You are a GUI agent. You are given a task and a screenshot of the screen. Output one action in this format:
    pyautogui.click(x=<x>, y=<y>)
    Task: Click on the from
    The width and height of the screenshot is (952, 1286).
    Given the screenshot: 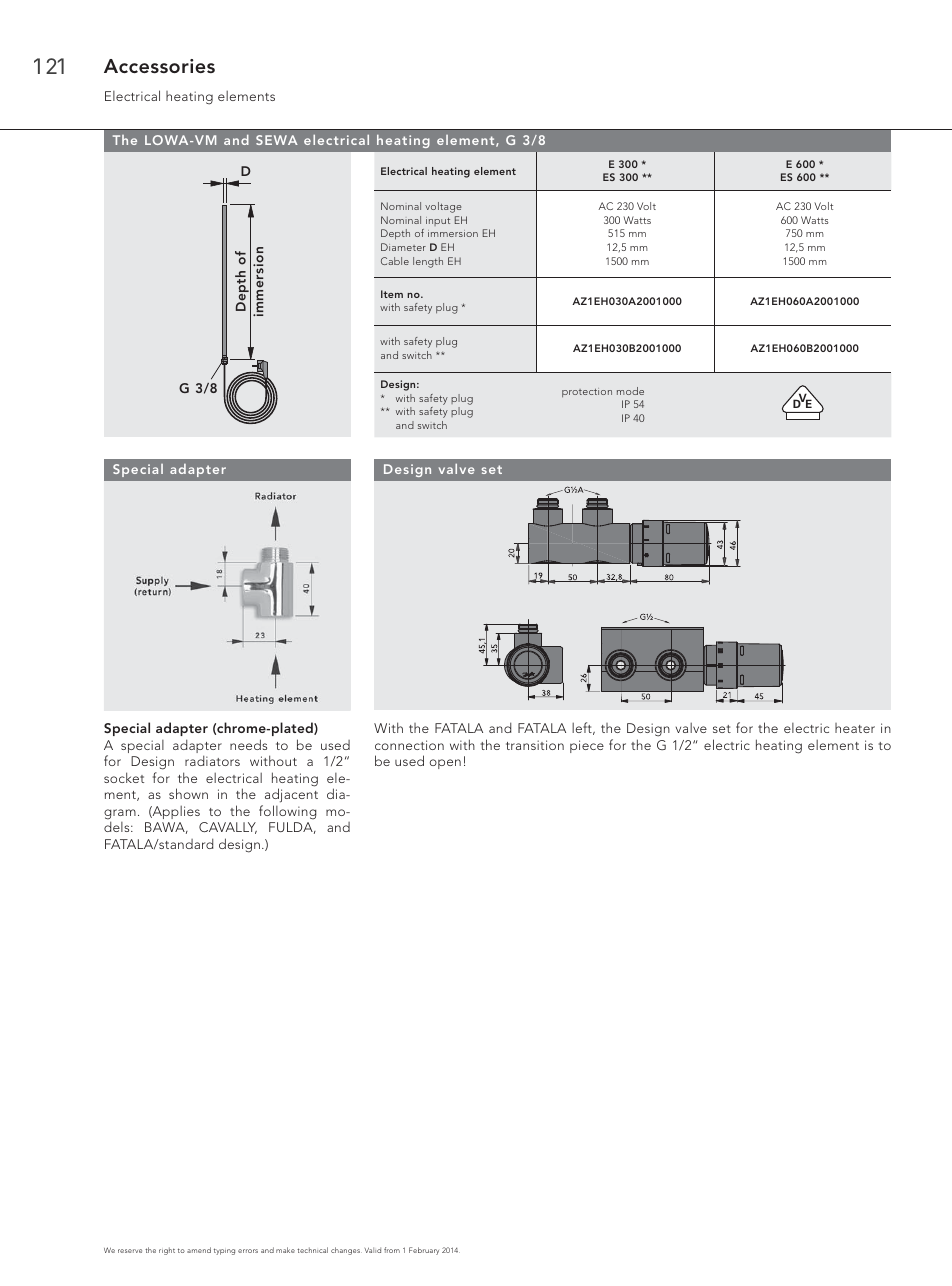 What is the action you would take?
    pyautogui.click(x=392, y=1250)
